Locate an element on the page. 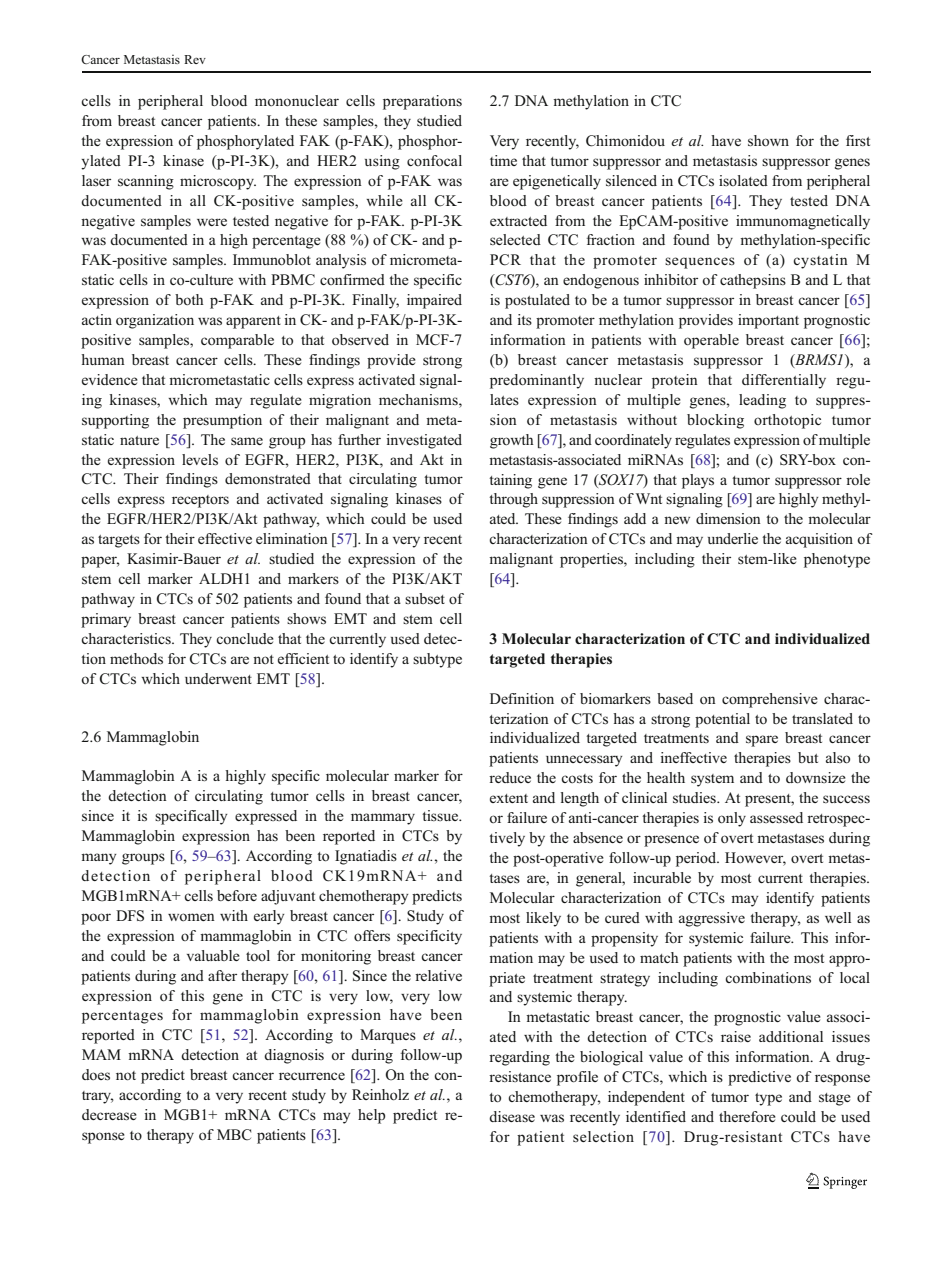  MBC is located at coordinates (234, 1135).
